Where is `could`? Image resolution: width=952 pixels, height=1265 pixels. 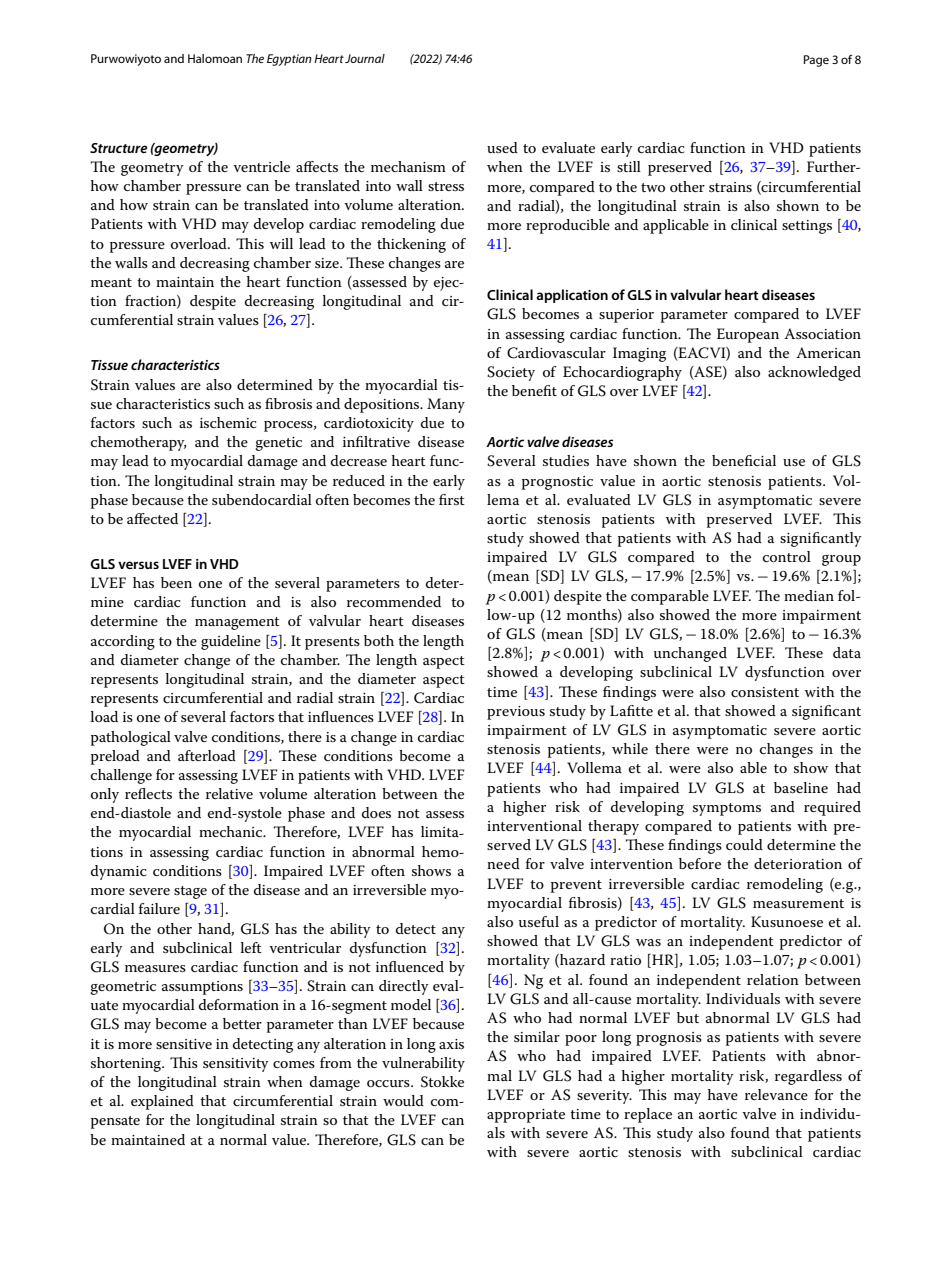
could is located at coordinates (744, 844).
